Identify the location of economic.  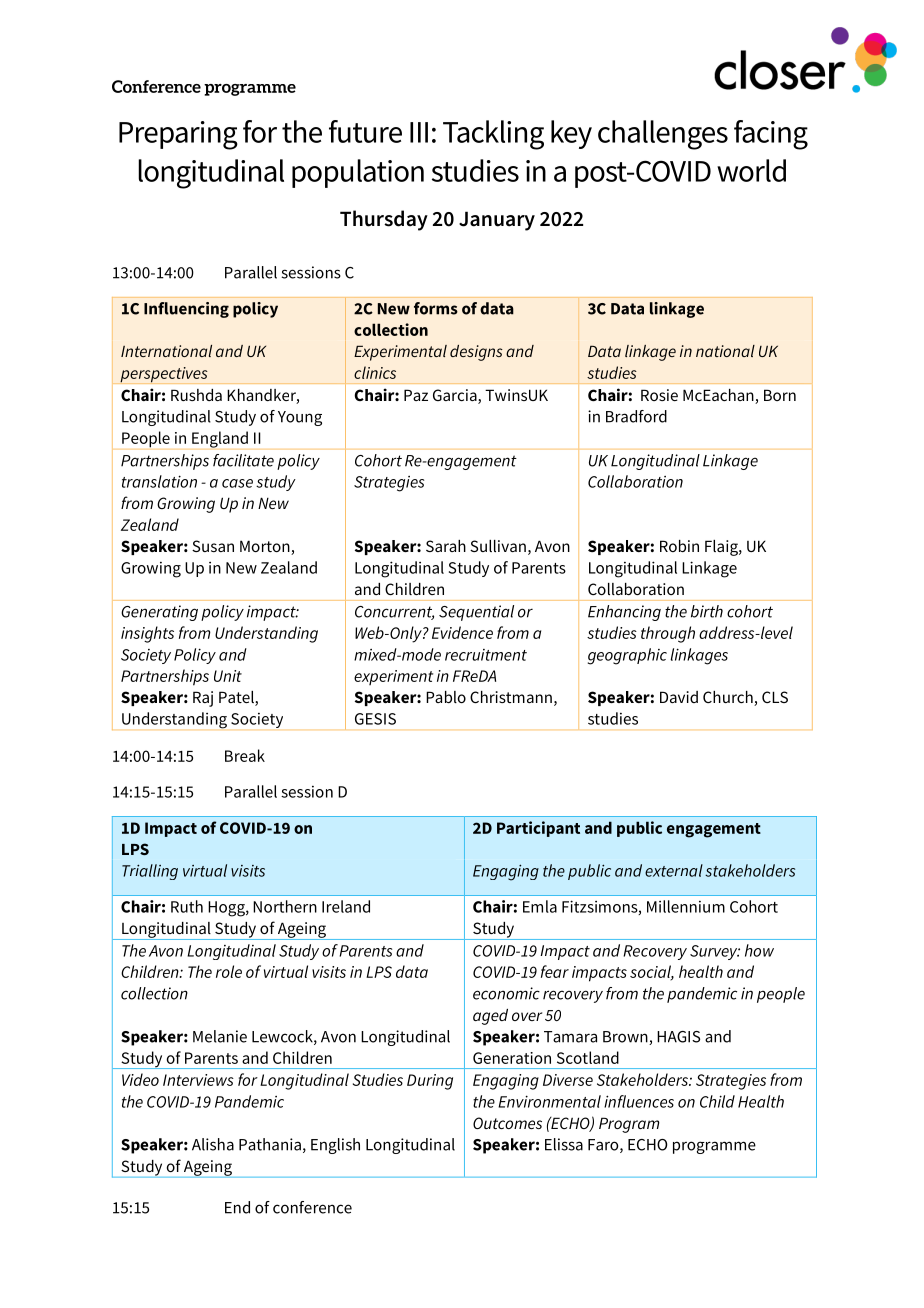
(506, 993).
